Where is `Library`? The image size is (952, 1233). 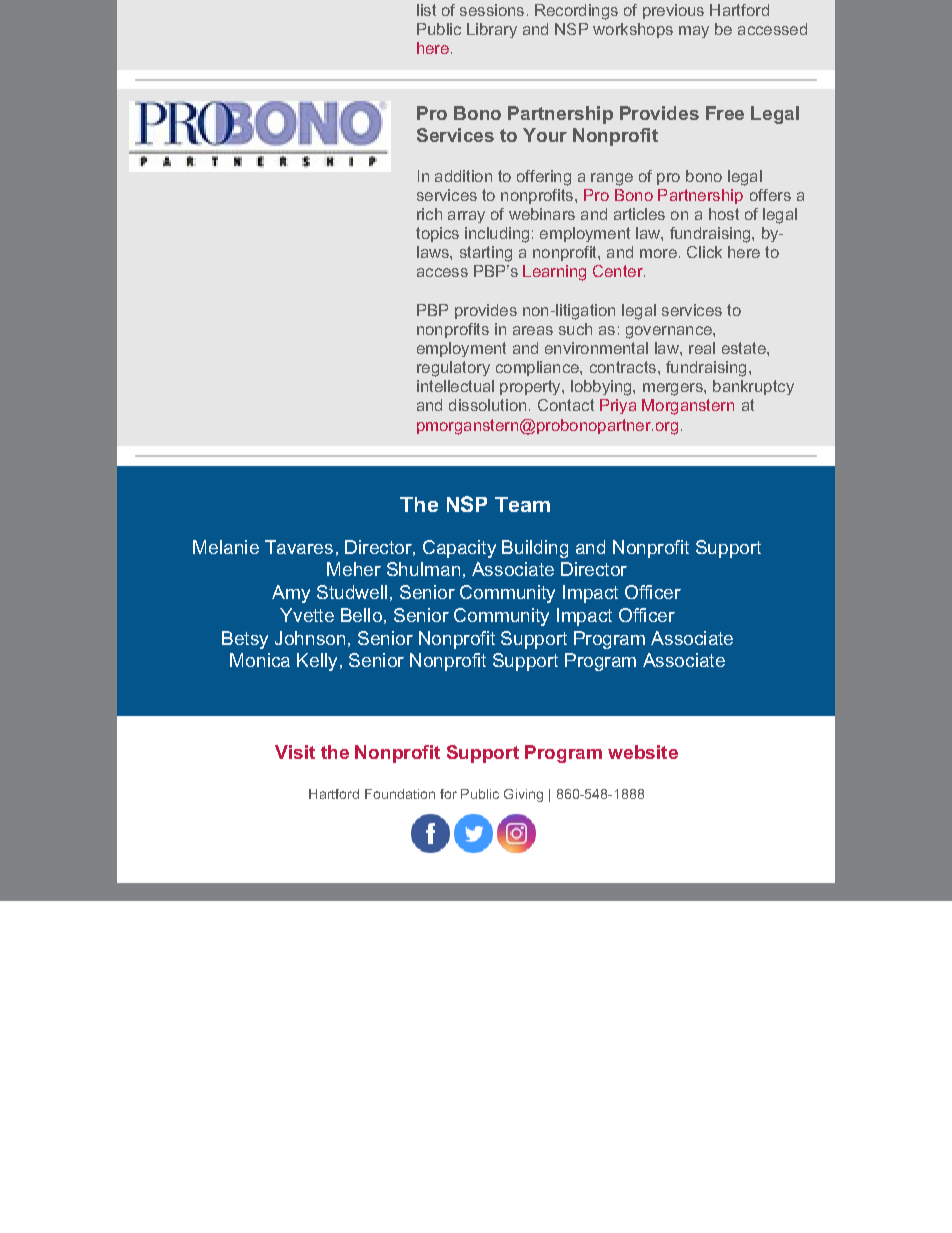
Library is located at coordinates (492, 30).
